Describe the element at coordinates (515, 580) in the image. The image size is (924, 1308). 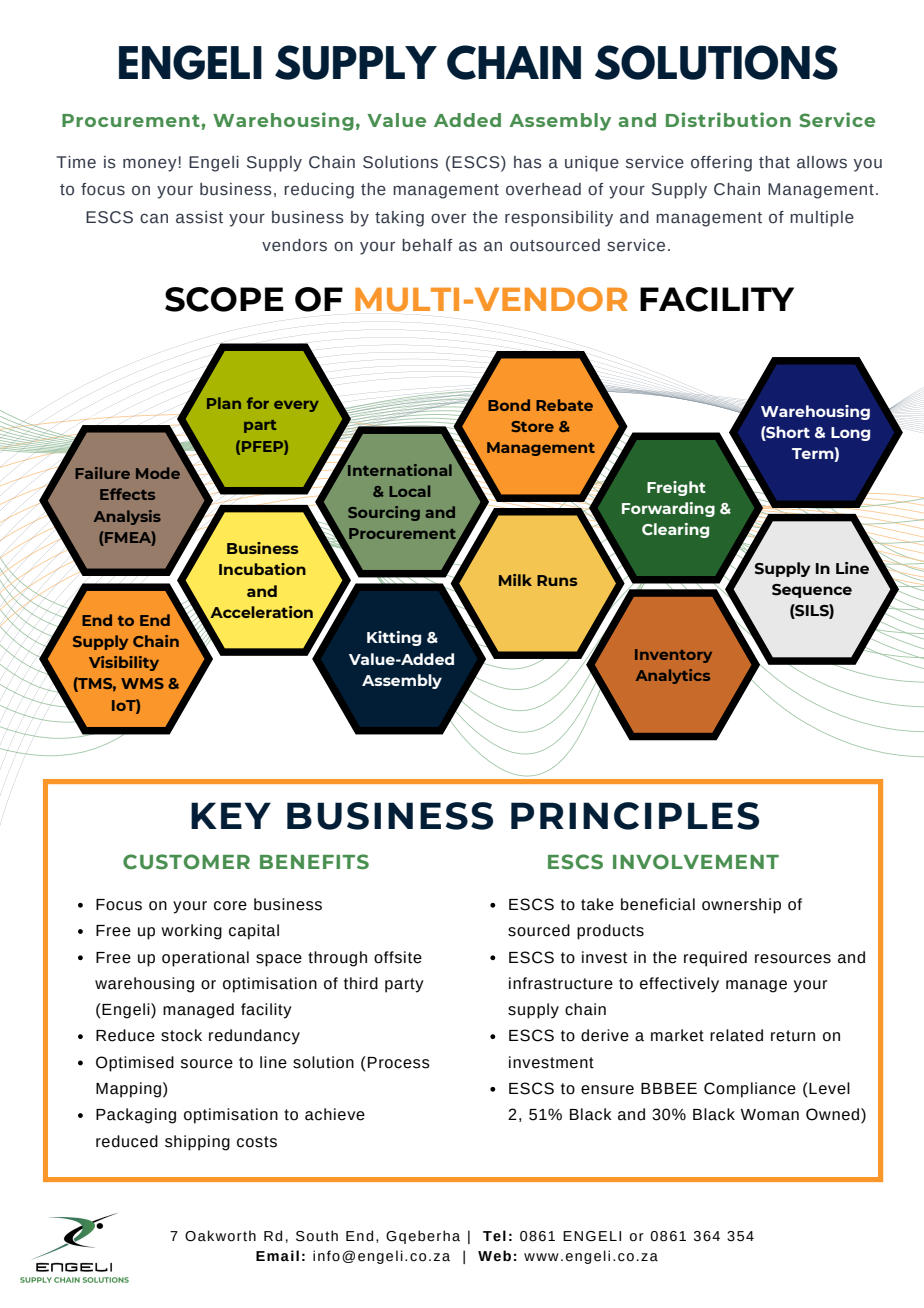
I see `Milk` at that location.
